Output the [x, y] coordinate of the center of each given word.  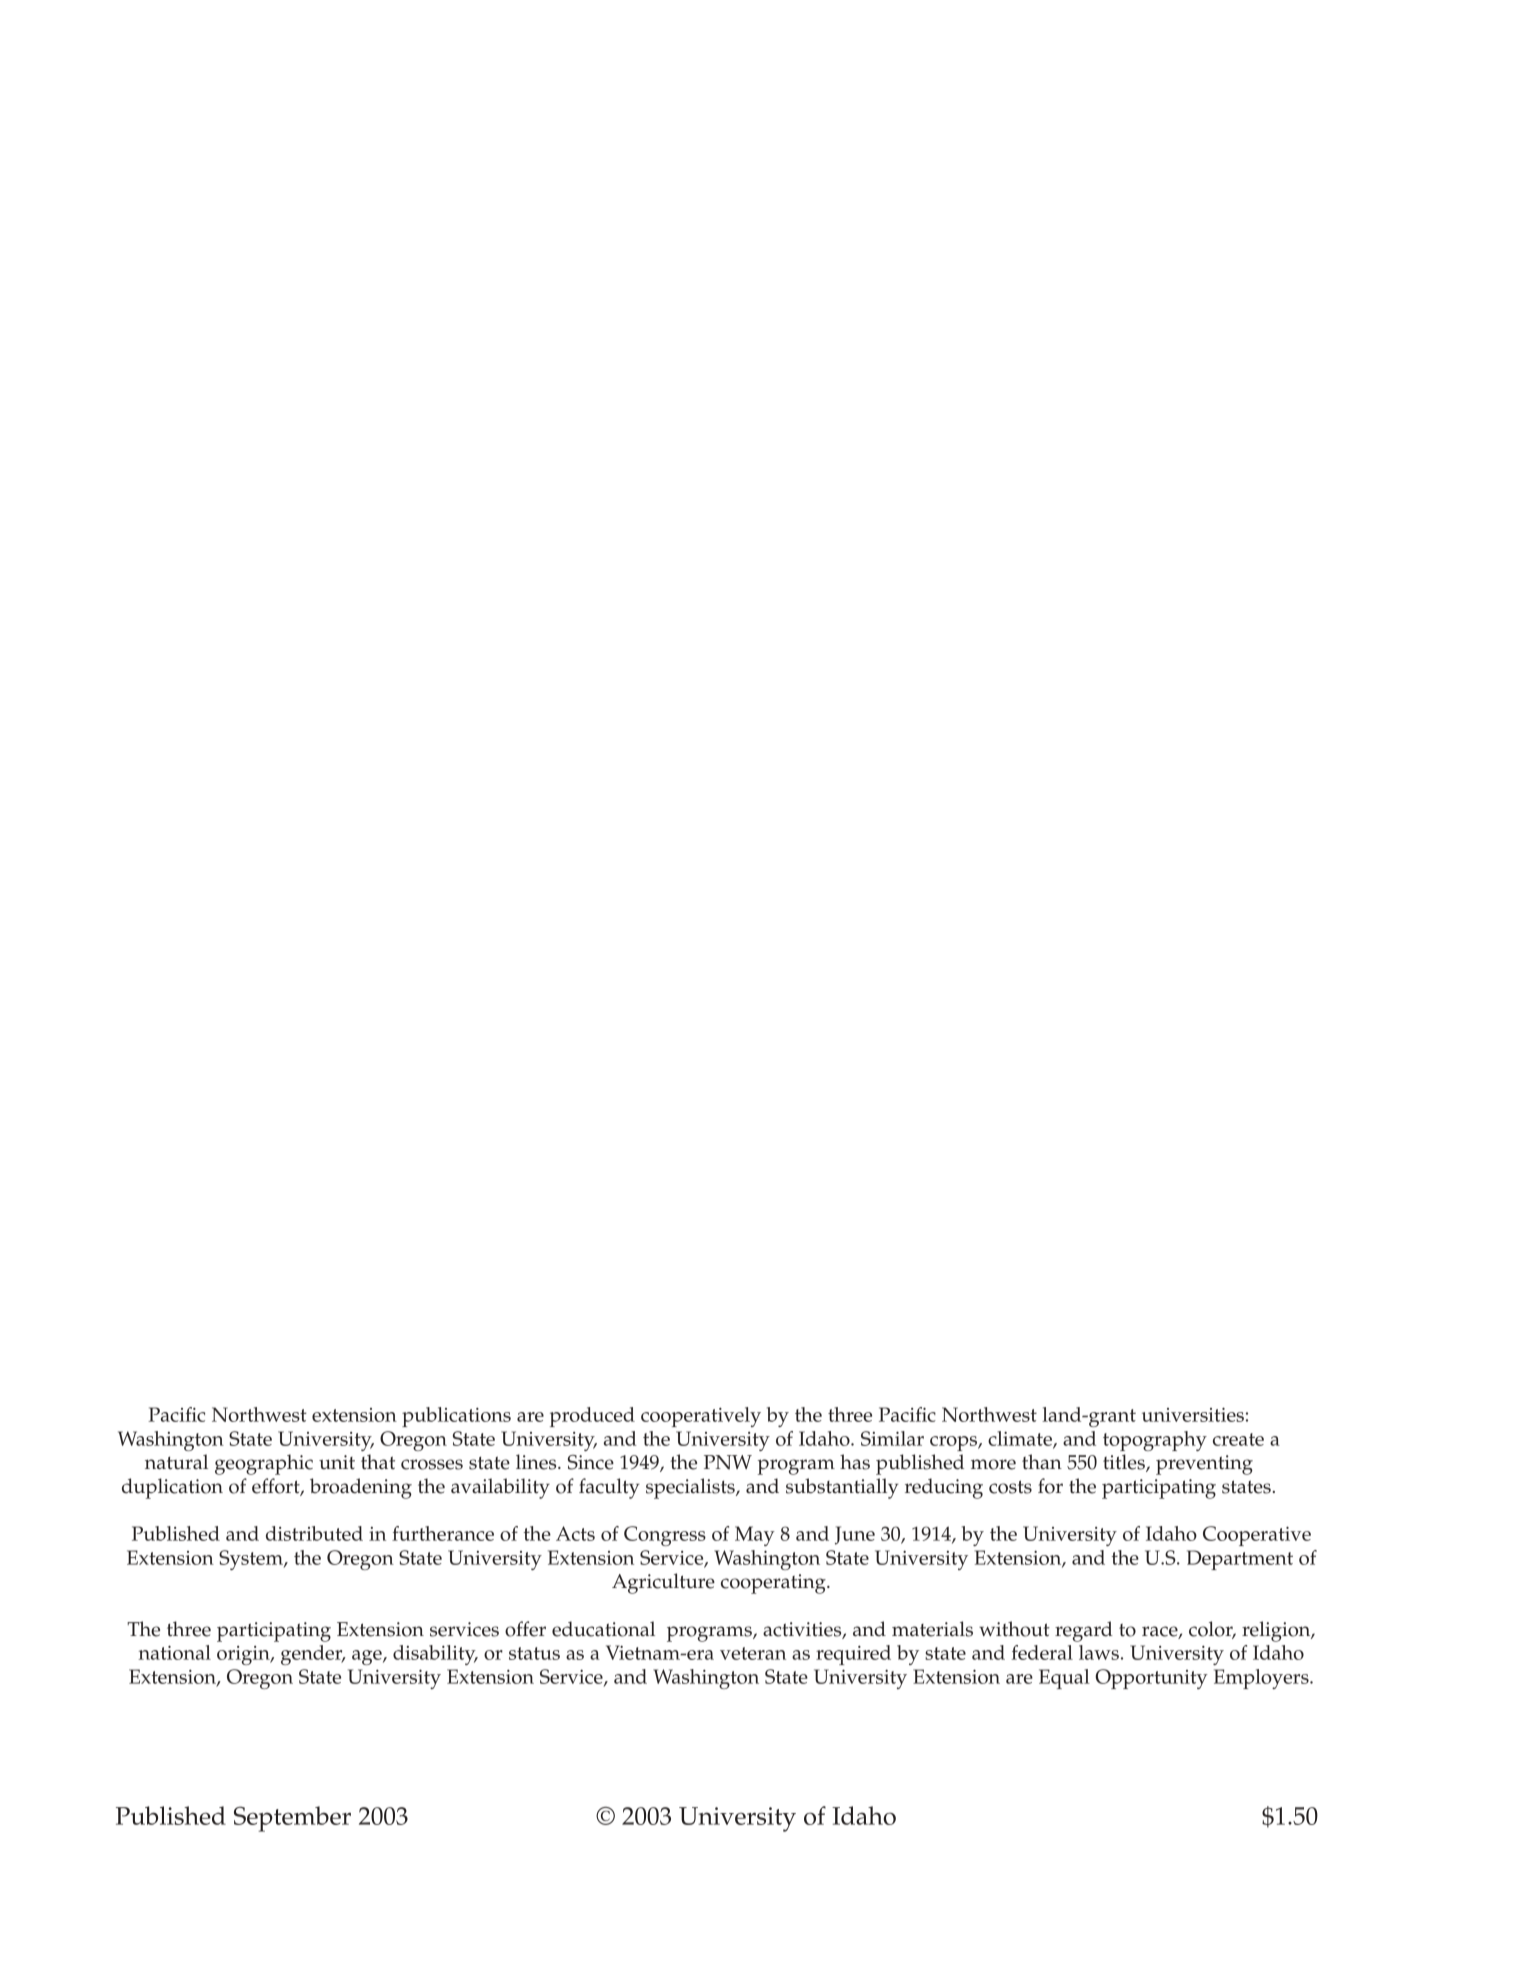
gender [313, 1655]
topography [1155, 1441]
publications [456, 1417]
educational [603, 1629]
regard [1084, 1631]
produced [592, 1417]
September [292, 1819]
